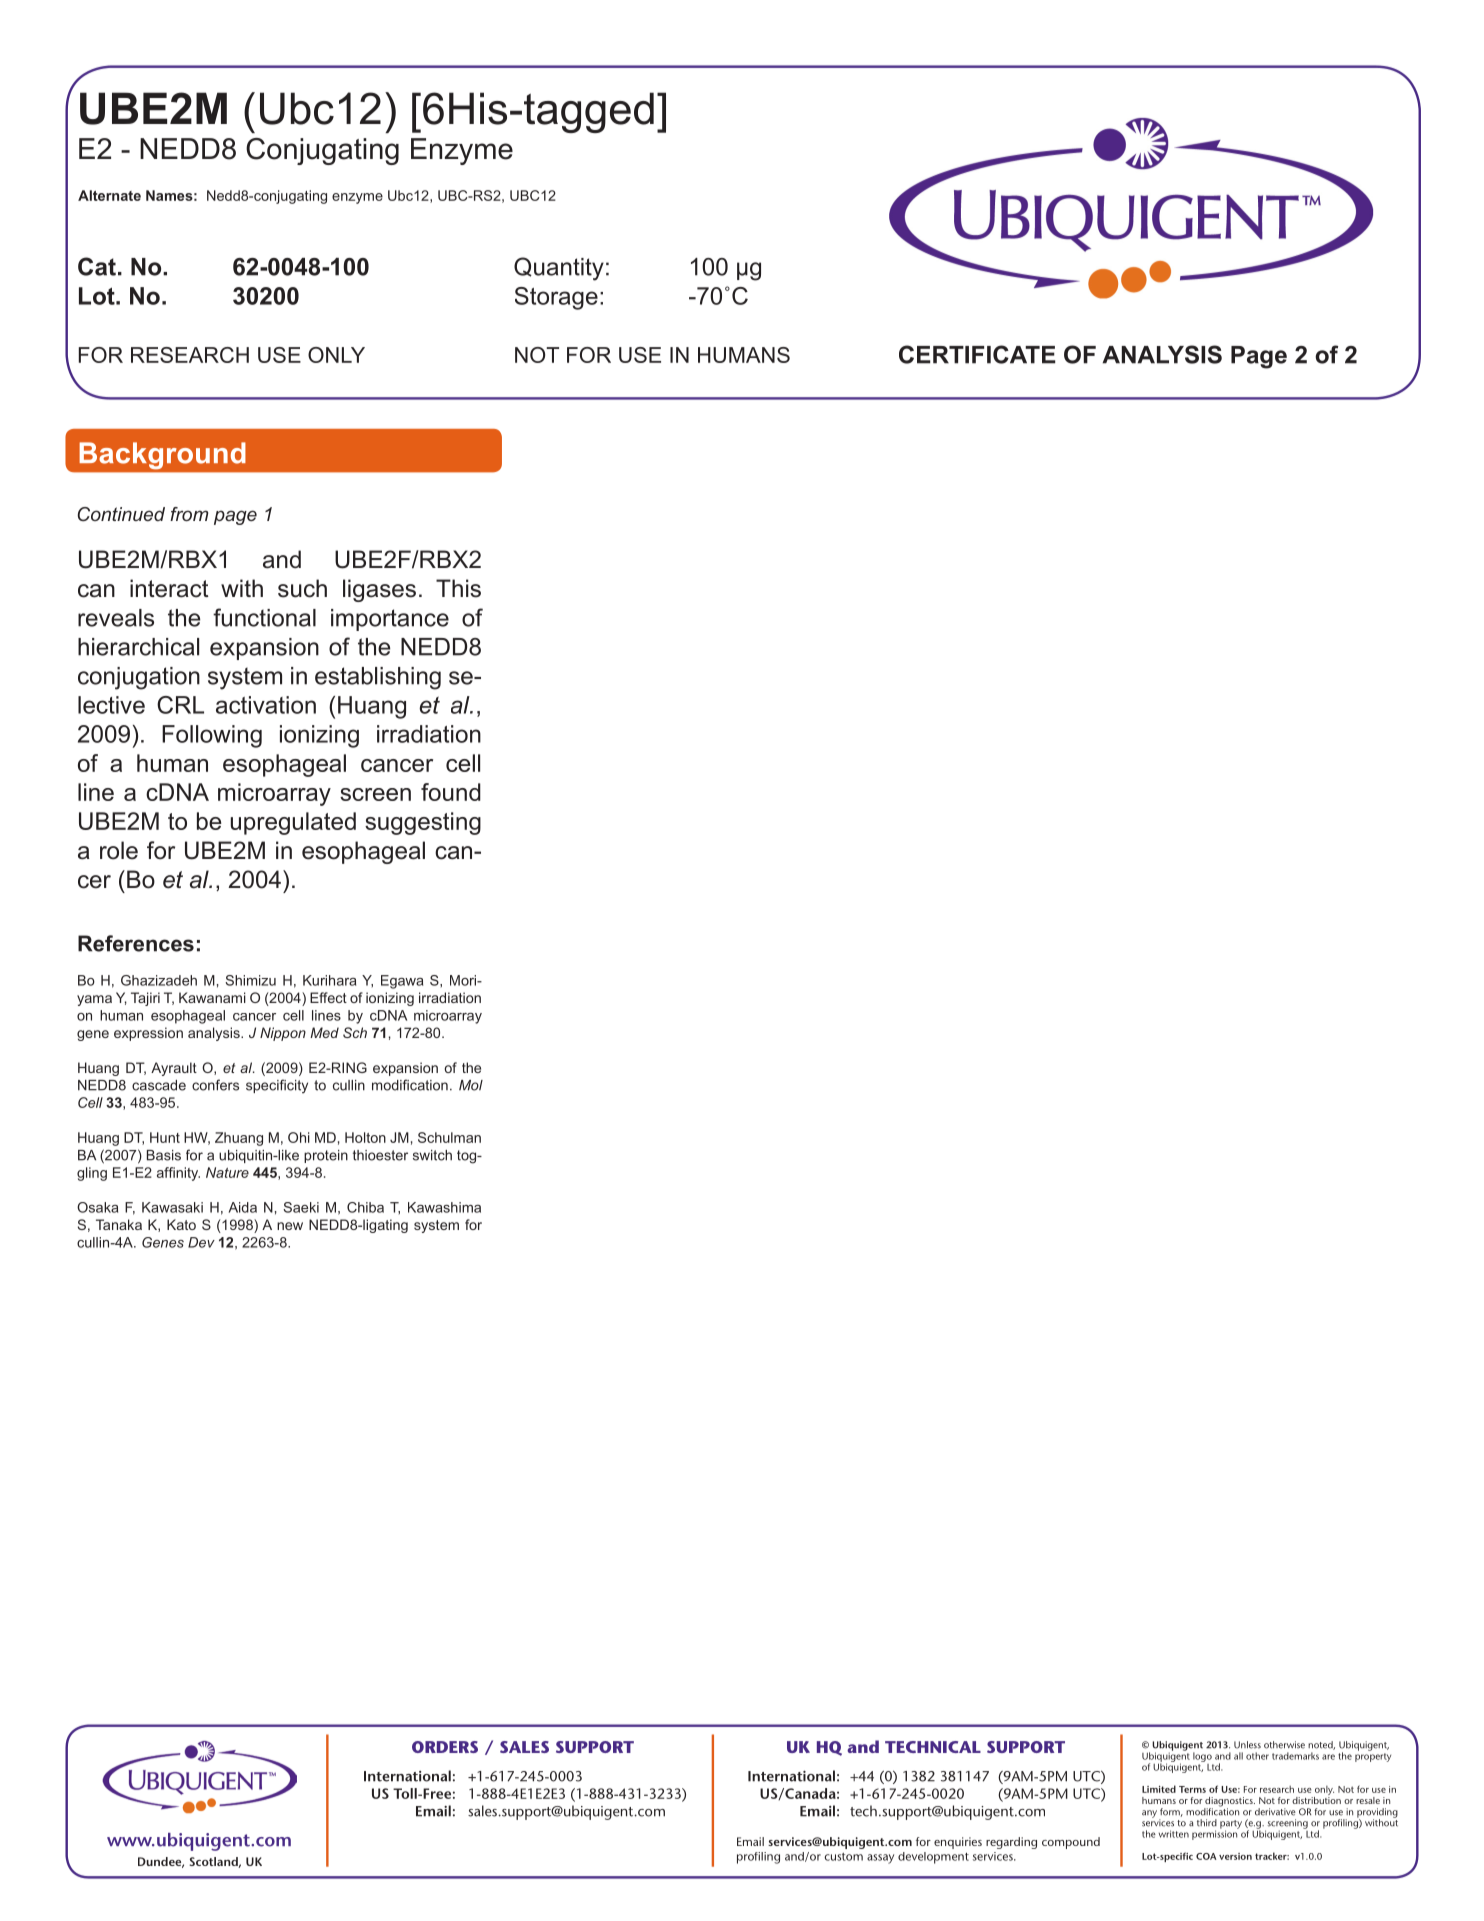 The width and height of the document is (1484, 1921). I want to click on Following, so click(212, 736).
